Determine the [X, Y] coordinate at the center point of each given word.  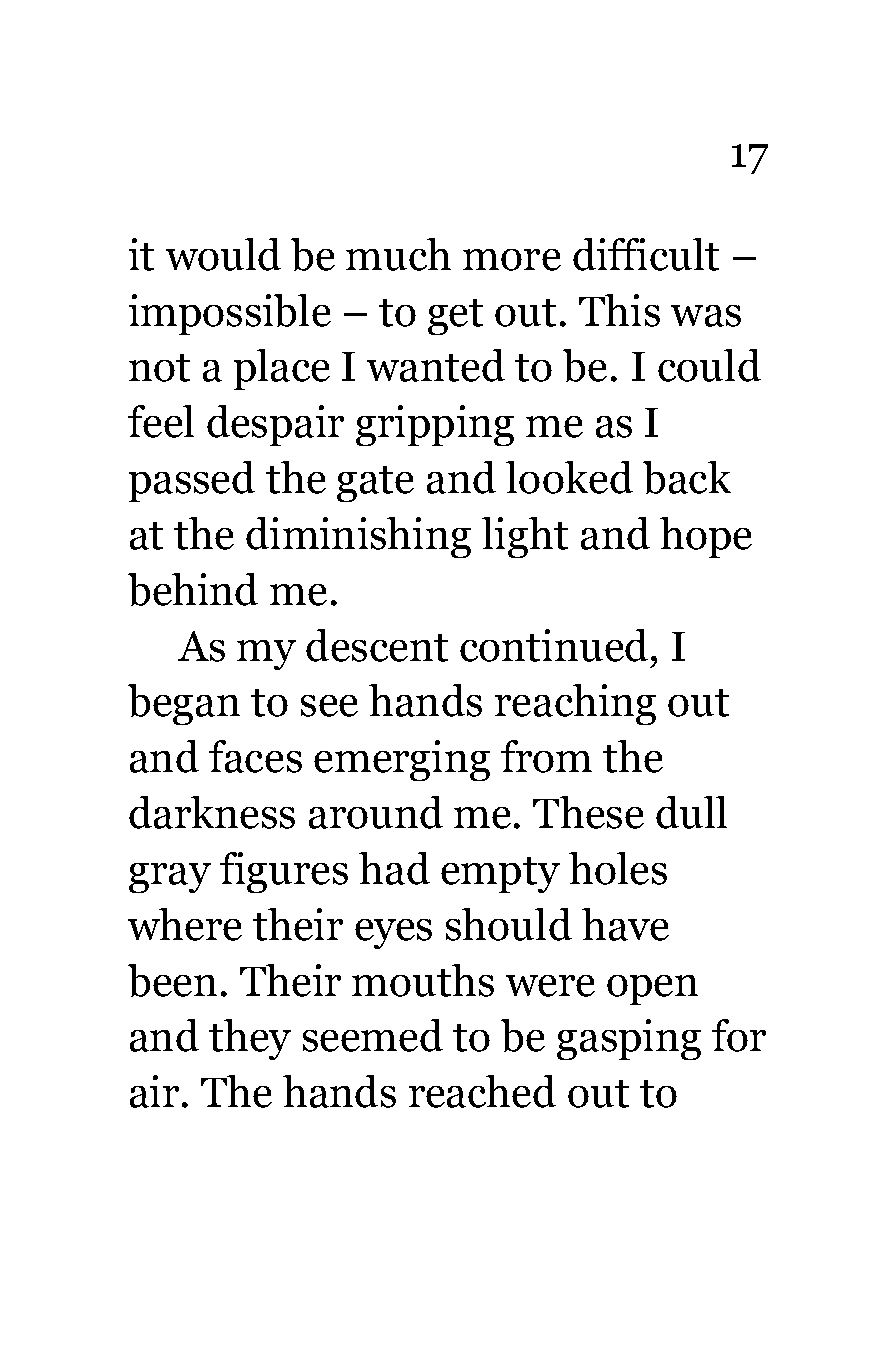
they [250, 1039]
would [223, 254]
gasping [629, 1039]
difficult [646, 254]
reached [482, 1091]
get [455, 317]
